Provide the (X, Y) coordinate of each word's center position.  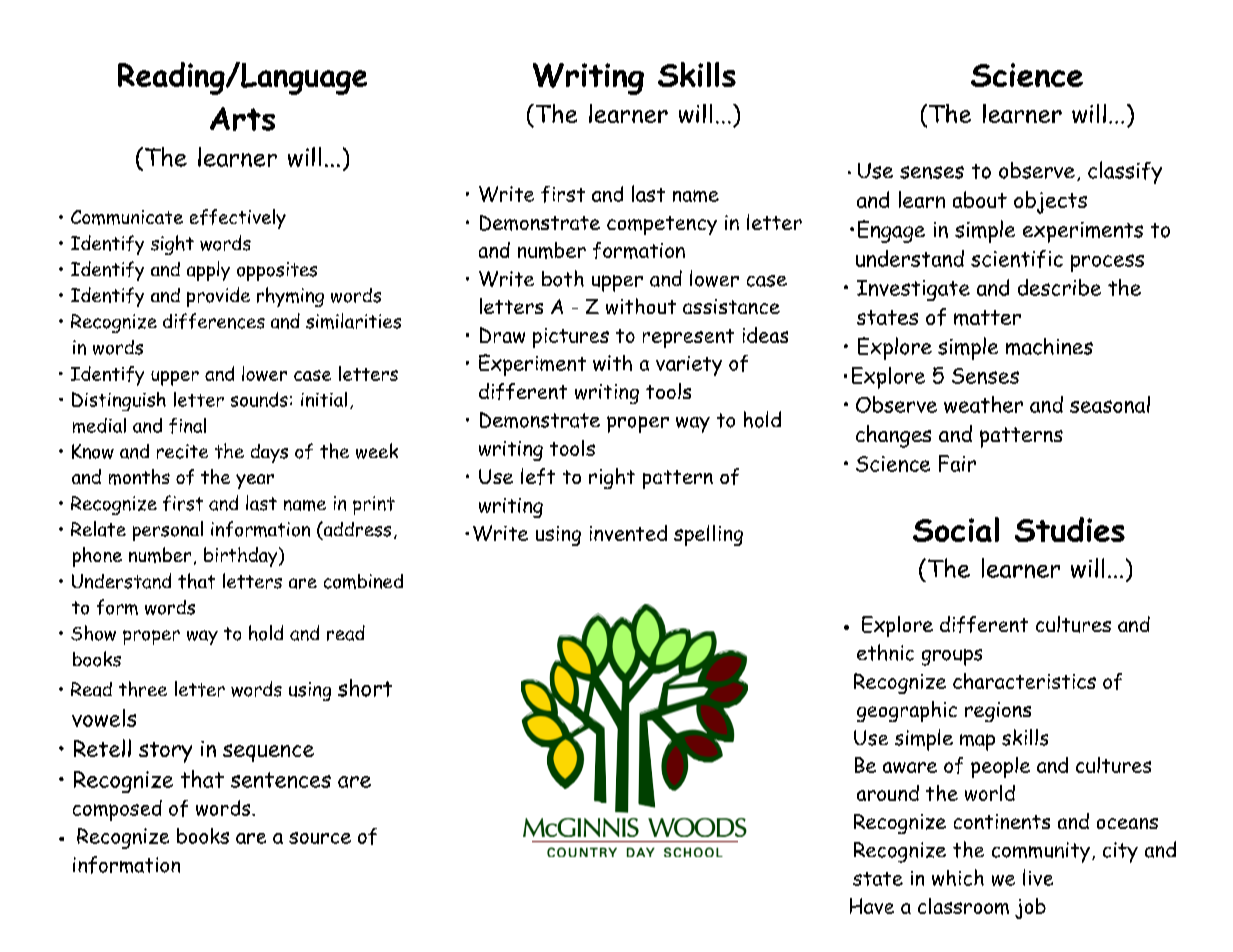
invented (628, 533)
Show (93, 633)
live (1038, 877)
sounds (259, 399)
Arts (242, 119)
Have (872, 906)
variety (689, 366)
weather (983, 404)
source (320, 838)
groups (952, 657)
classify (1125, 172)
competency (662, 225)
